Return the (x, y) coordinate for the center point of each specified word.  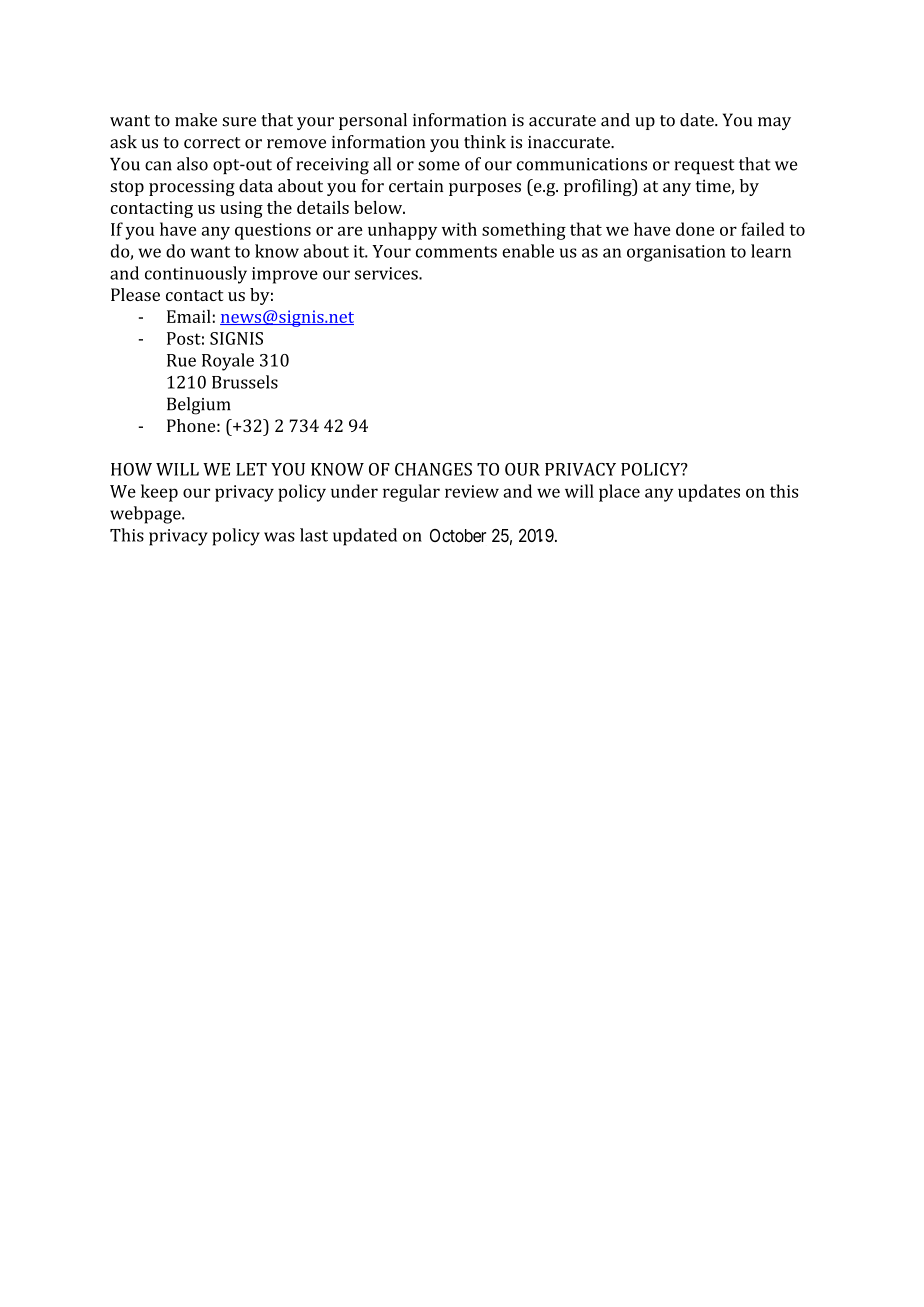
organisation (676, 253)
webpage (146, 515)
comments (456, 252)
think (485, 142)
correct (212, 143)
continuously (196, 275)
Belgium (199, 406)
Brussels (245, 382)
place (619, 493)
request (704, 166)
